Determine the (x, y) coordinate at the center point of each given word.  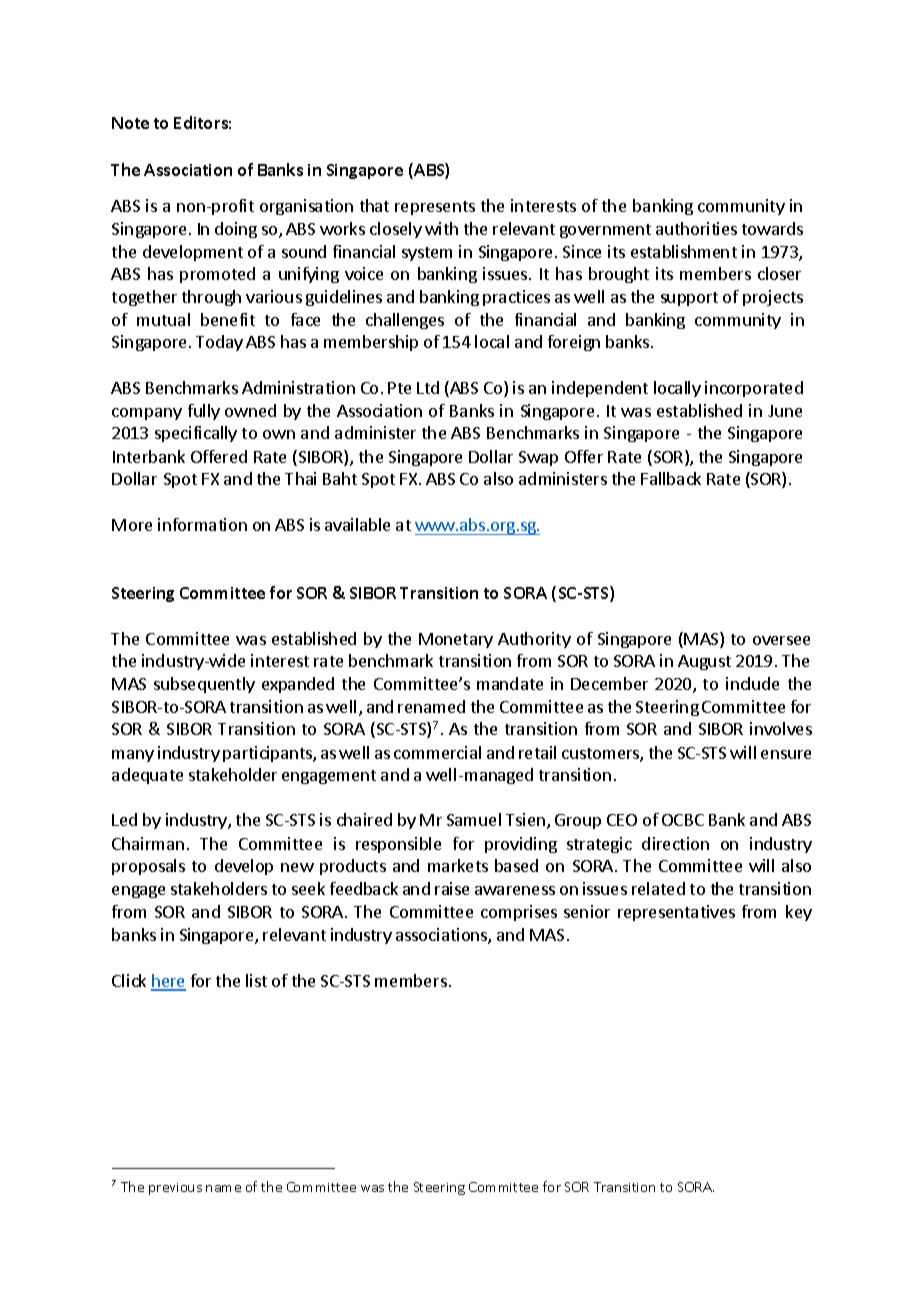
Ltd (428, 387)
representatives (676, 913)
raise (452, 888)
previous (175, 1189)
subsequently (204, 685)
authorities (696, 228)
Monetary (456, 640)
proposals (148, 867)
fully (204, 412)
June (785, 411)
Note (130, 123)
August (704, 662)
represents (435, 208)
